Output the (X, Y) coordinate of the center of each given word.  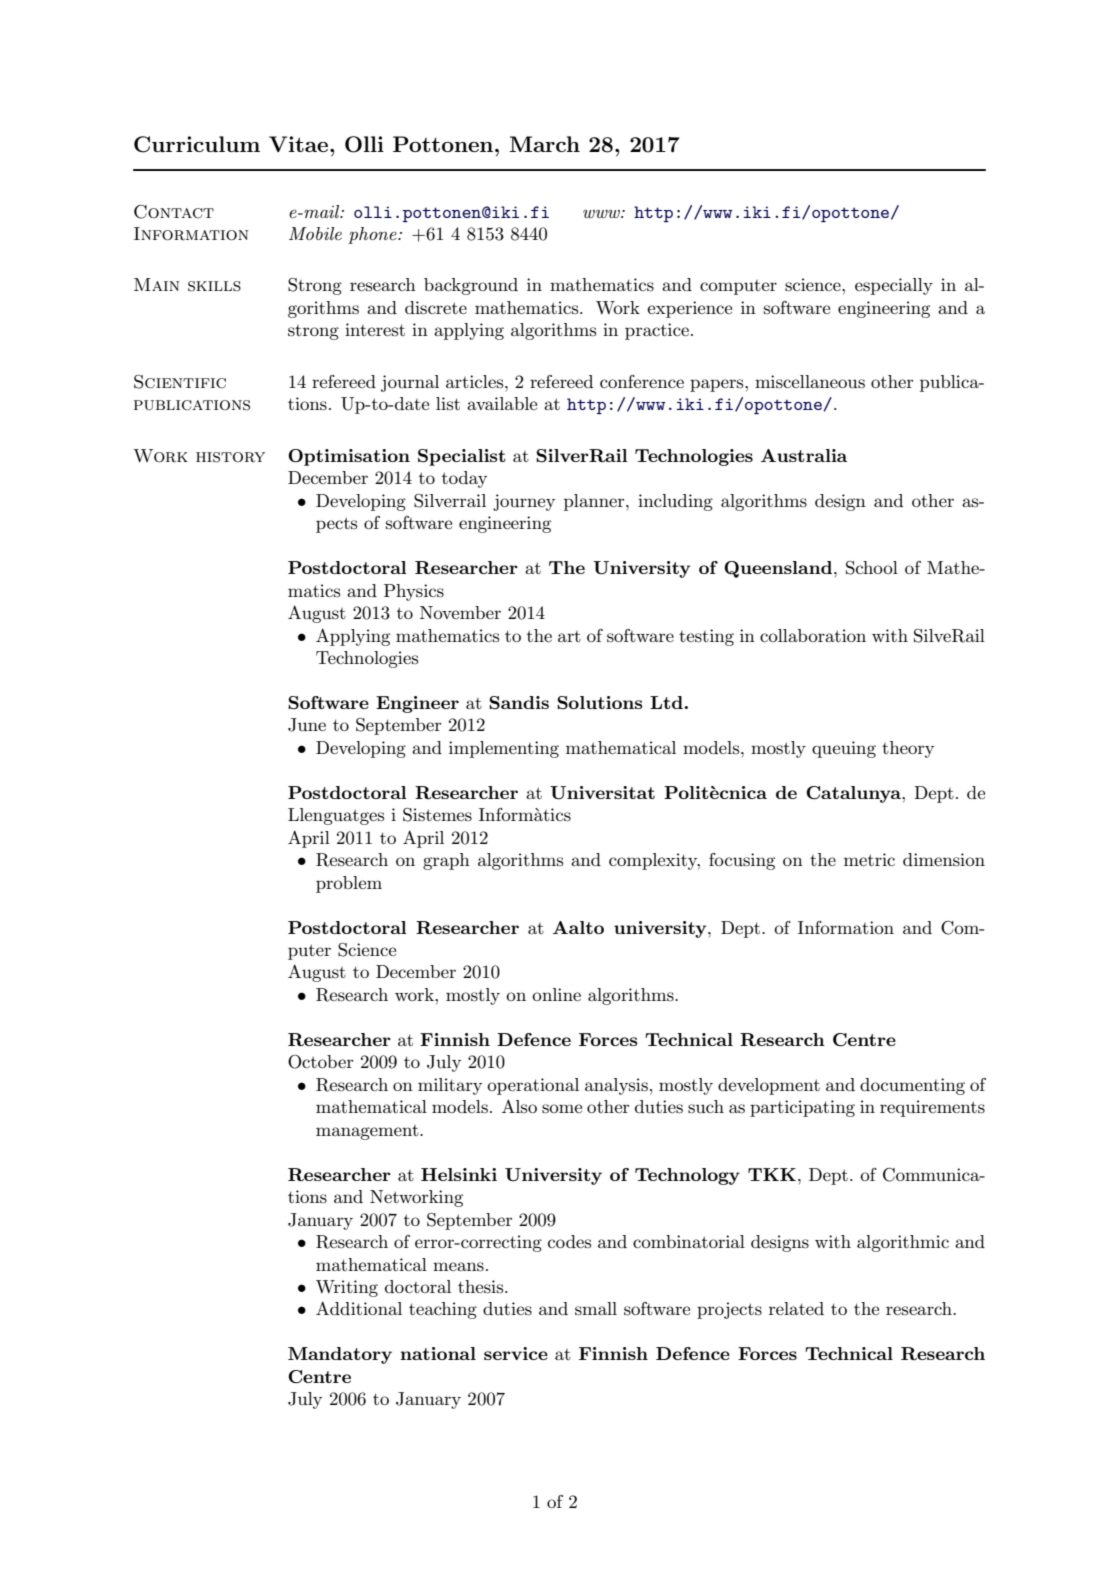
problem (349, 884)
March (544, 144)
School (872, 568)
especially (894, 286)
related (796, 1308)
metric (869, 859)
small (596, 1309)
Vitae (298, 144)
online (556, 994)
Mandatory (340, 1355)
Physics (414, 592)
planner (595, 502)
